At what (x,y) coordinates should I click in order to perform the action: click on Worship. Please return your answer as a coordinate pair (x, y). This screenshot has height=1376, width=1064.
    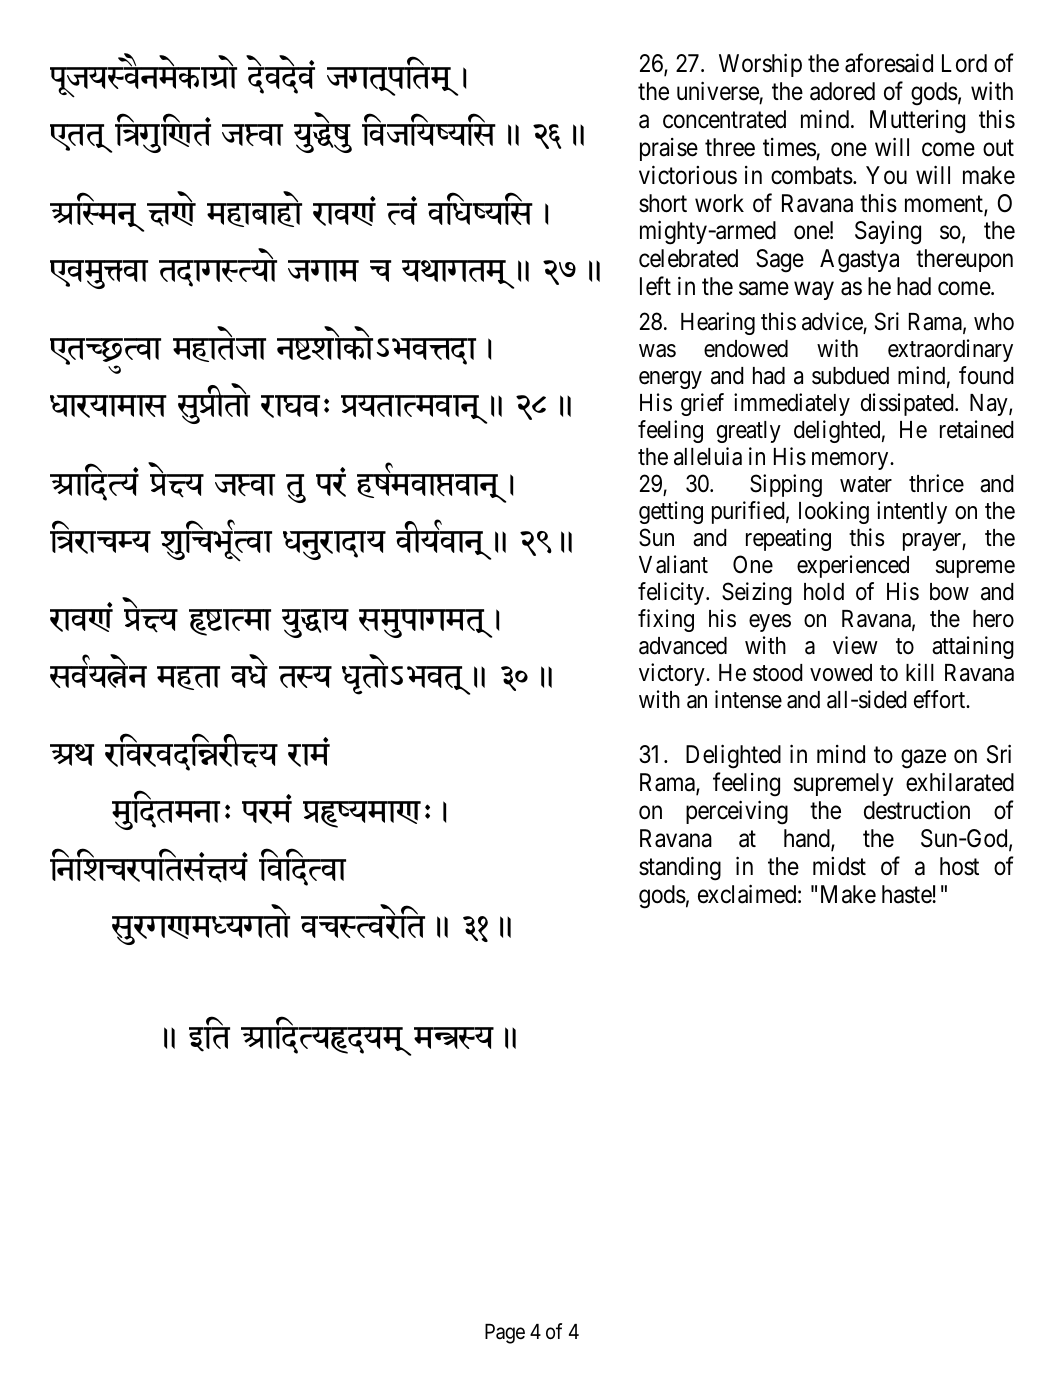
    Looking at the image, I should click on (760, 65).
